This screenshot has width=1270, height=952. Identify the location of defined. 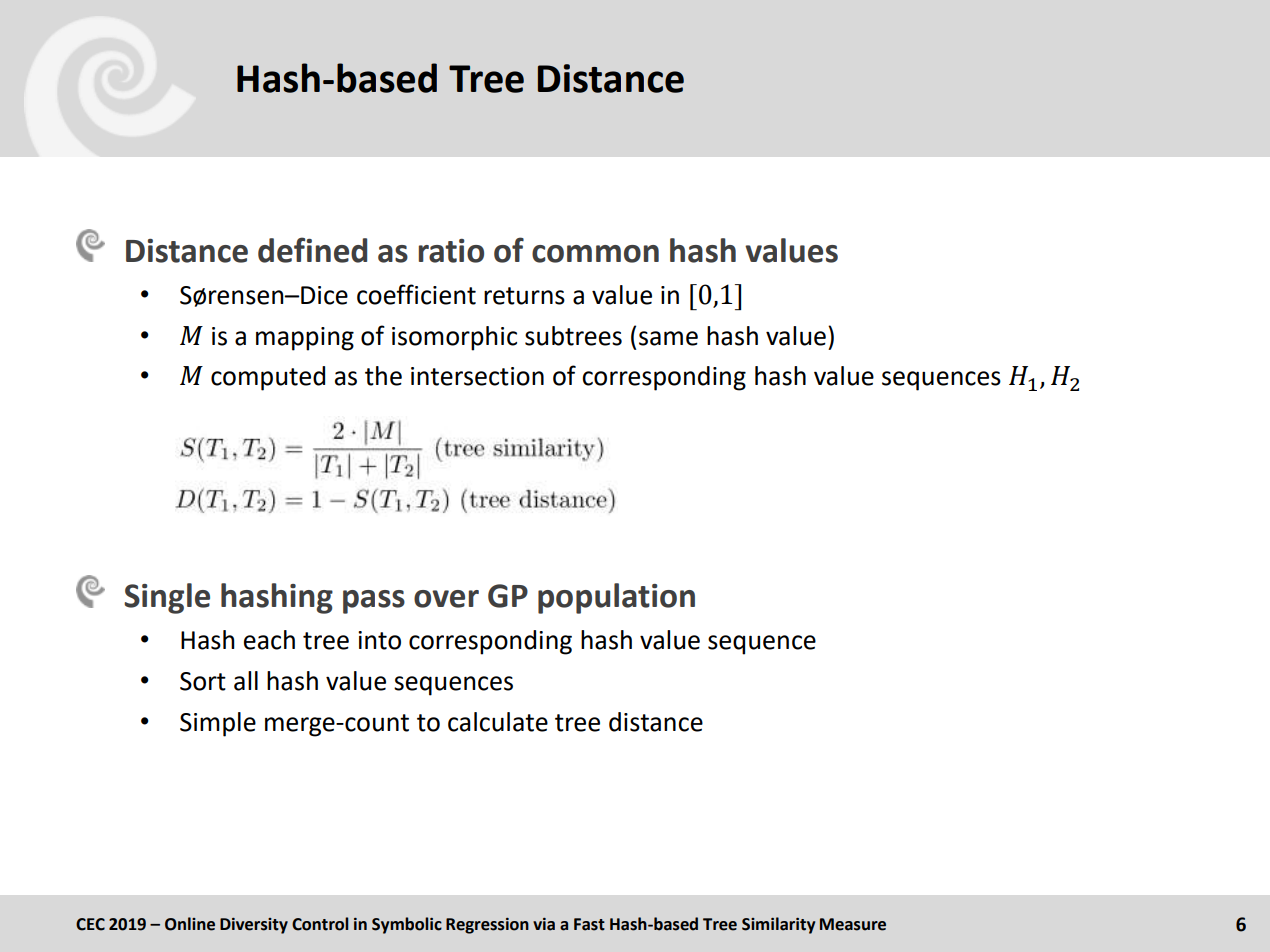
(312, 250).
